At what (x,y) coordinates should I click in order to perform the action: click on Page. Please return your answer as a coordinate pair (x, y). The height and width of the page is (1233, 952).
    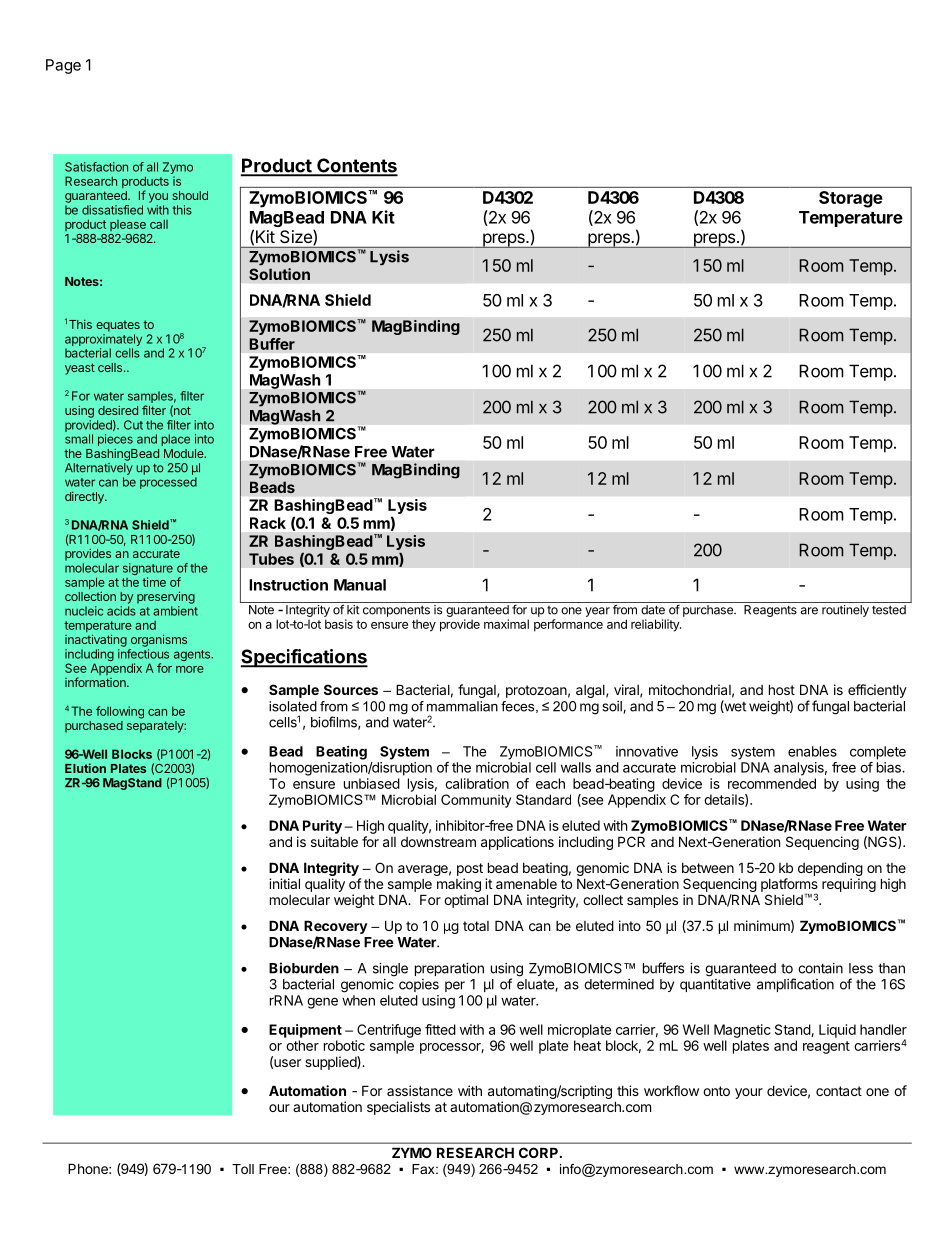
    Looking at the image, I should click on (63, 66).
